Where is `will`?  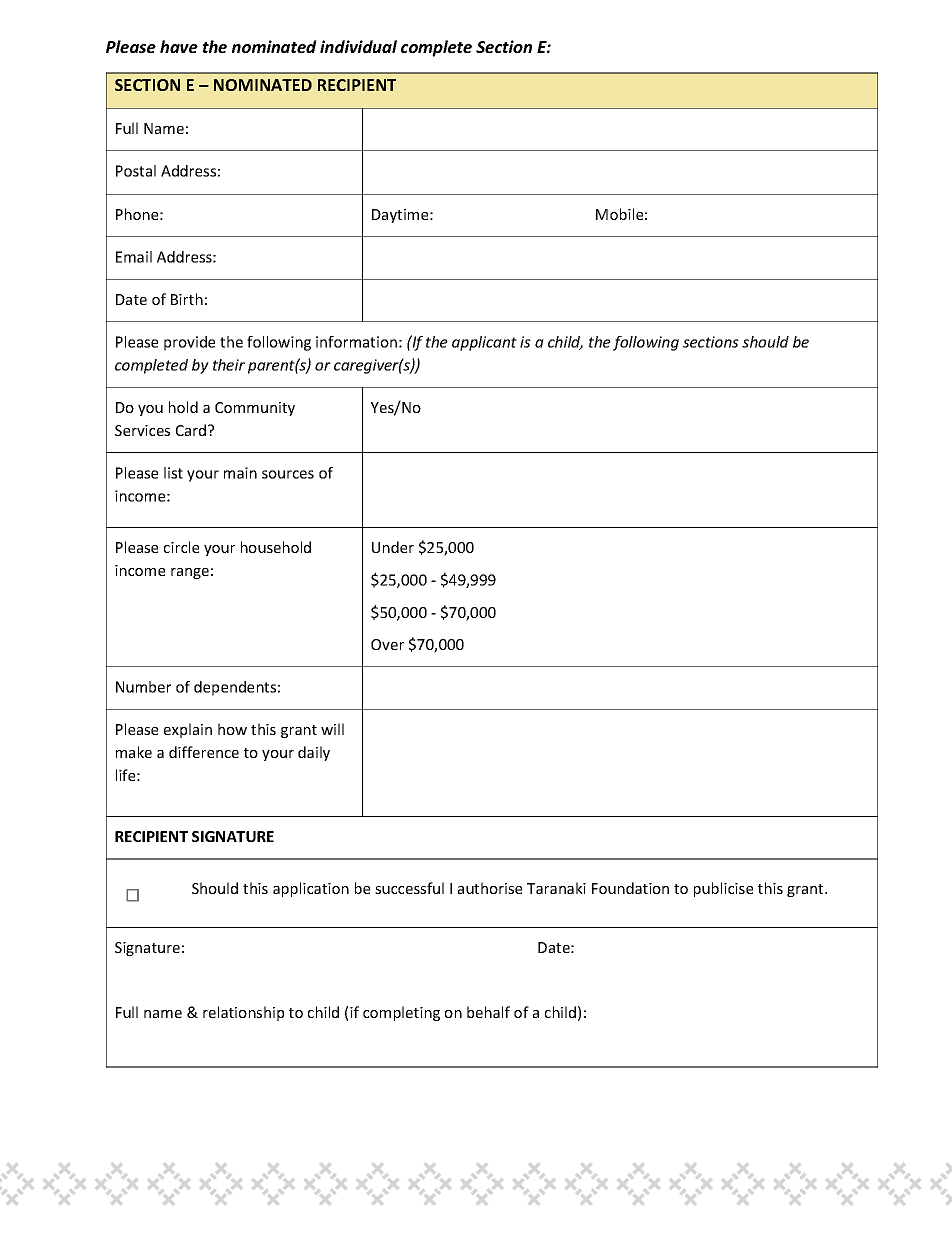 will is located at coordinates (332, 729).
